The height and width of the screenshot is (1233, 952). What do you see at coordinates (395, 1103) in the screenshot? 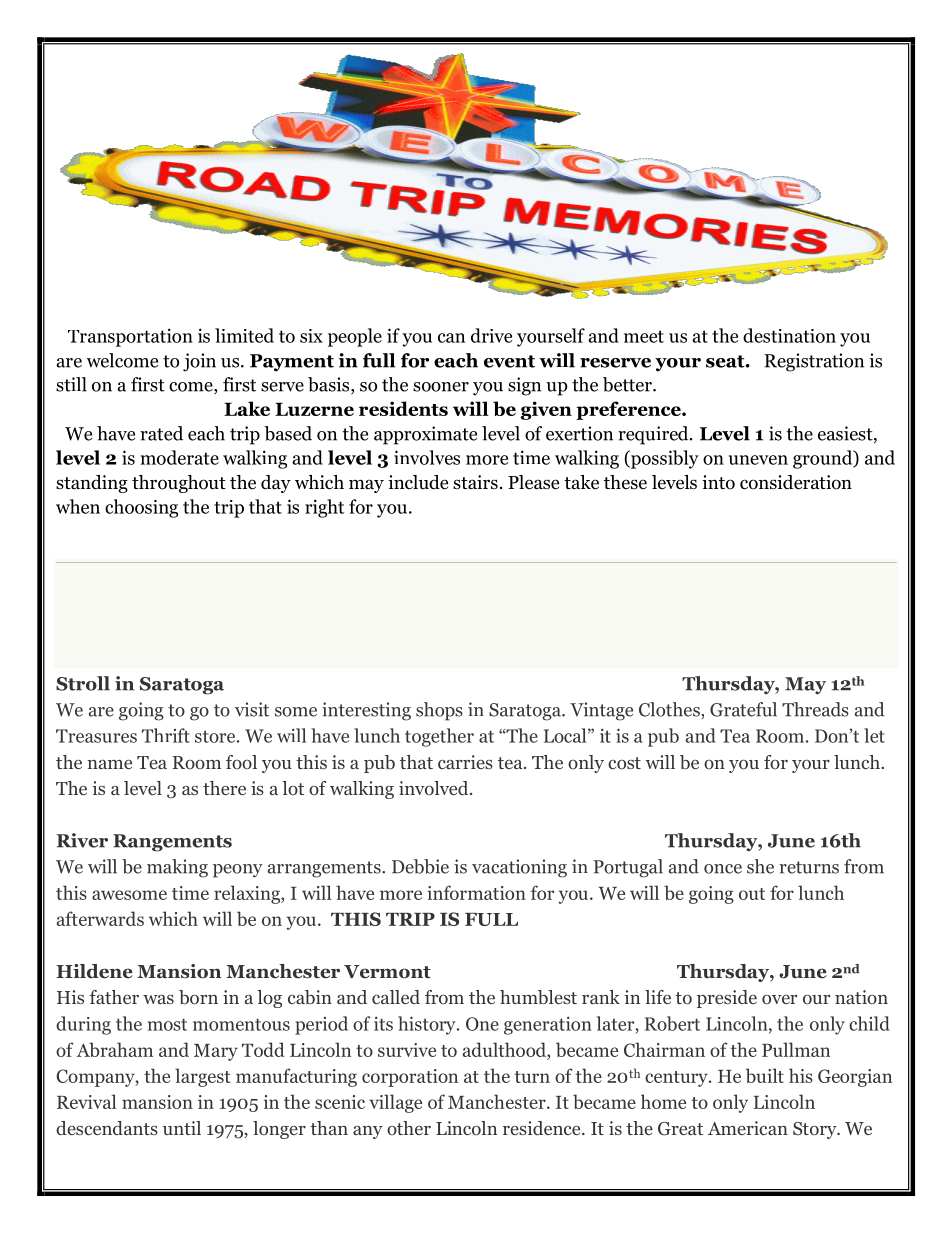
I see `village` at bounding box center [395, 1103].
